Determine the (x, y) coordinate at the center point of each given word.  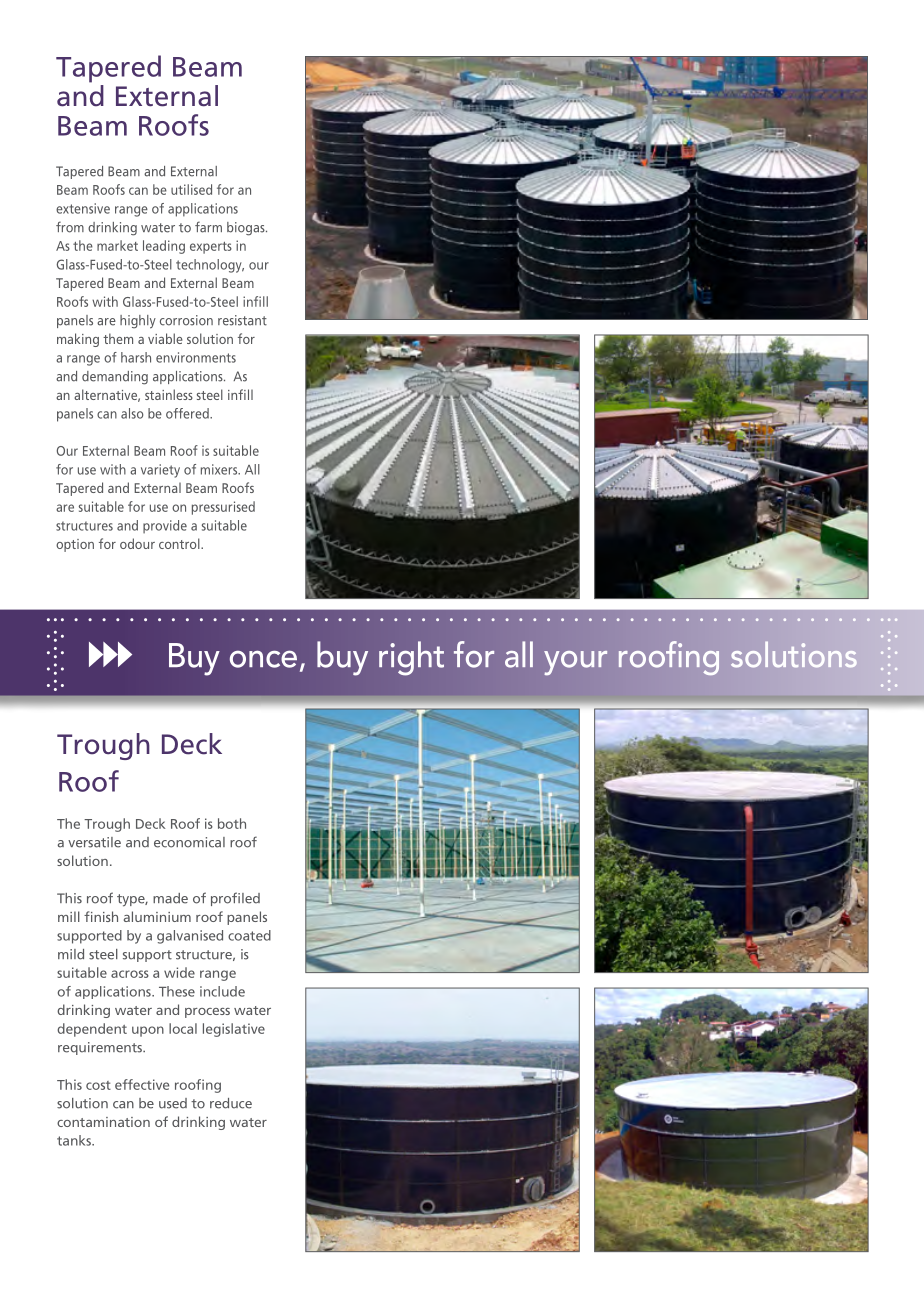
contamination (103, 1122)
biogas (247, 229)
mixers (220, 469)
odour (137, 543)
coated (249, 935)
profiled (235, 899)
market (117, 245)
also (132, 413)
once (263, 659)
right (411, 658)
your (575, 663)
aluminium (157, 916)
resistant (242, 320)
